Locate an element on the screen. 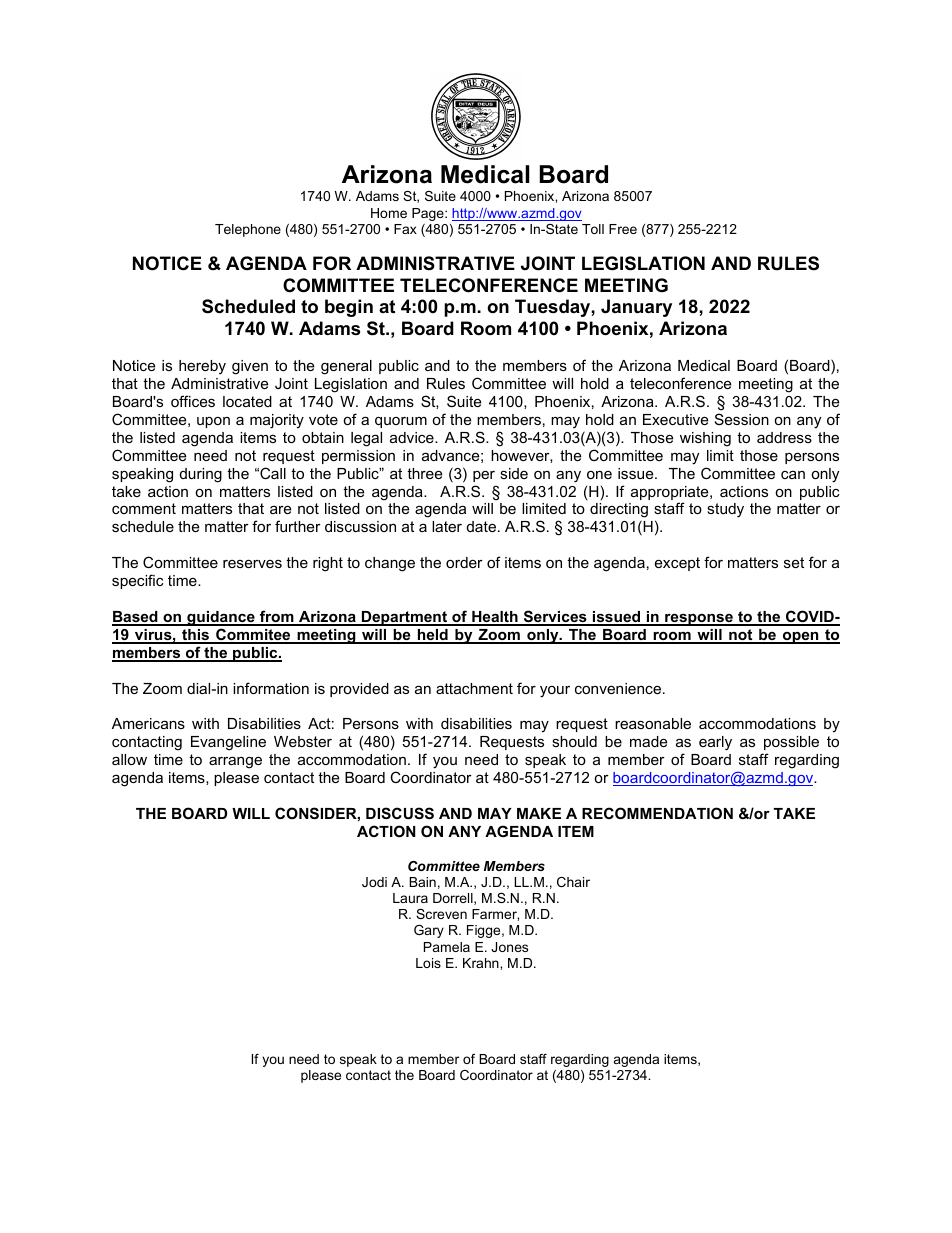  Free is located at coordinates (623, 229).
